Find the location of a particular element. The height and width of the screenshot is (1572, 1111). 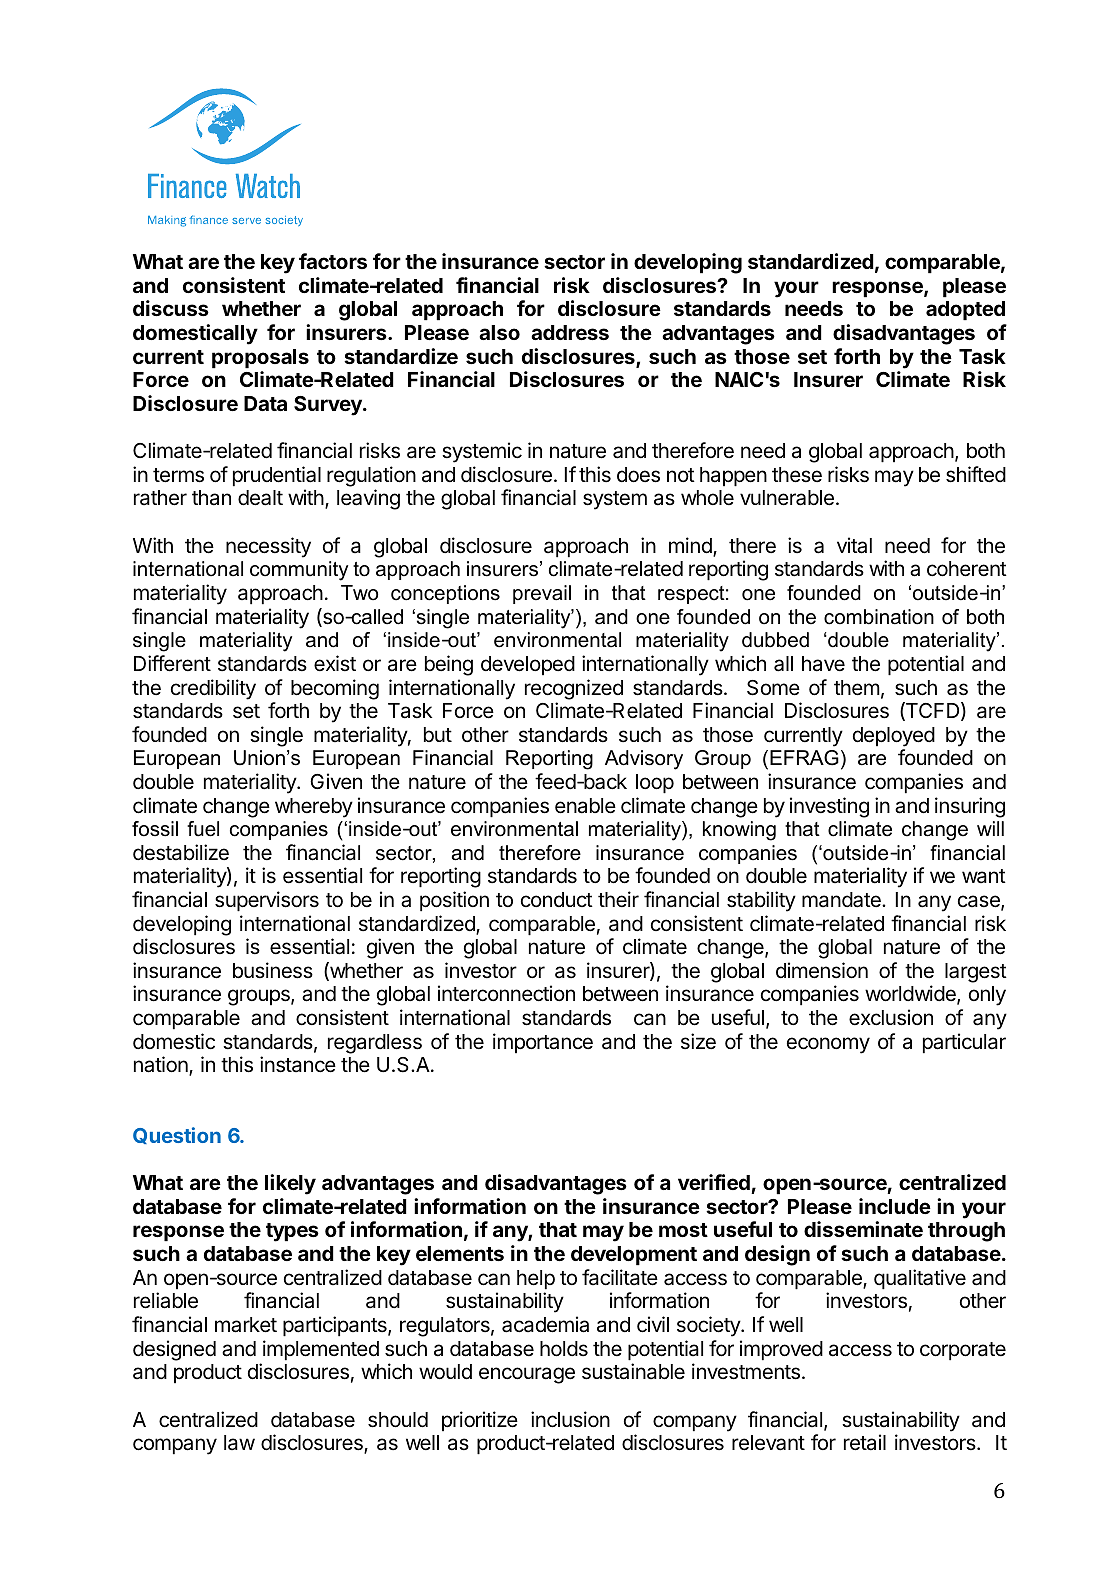

inclusion is located at coordinates (570, 1419).
